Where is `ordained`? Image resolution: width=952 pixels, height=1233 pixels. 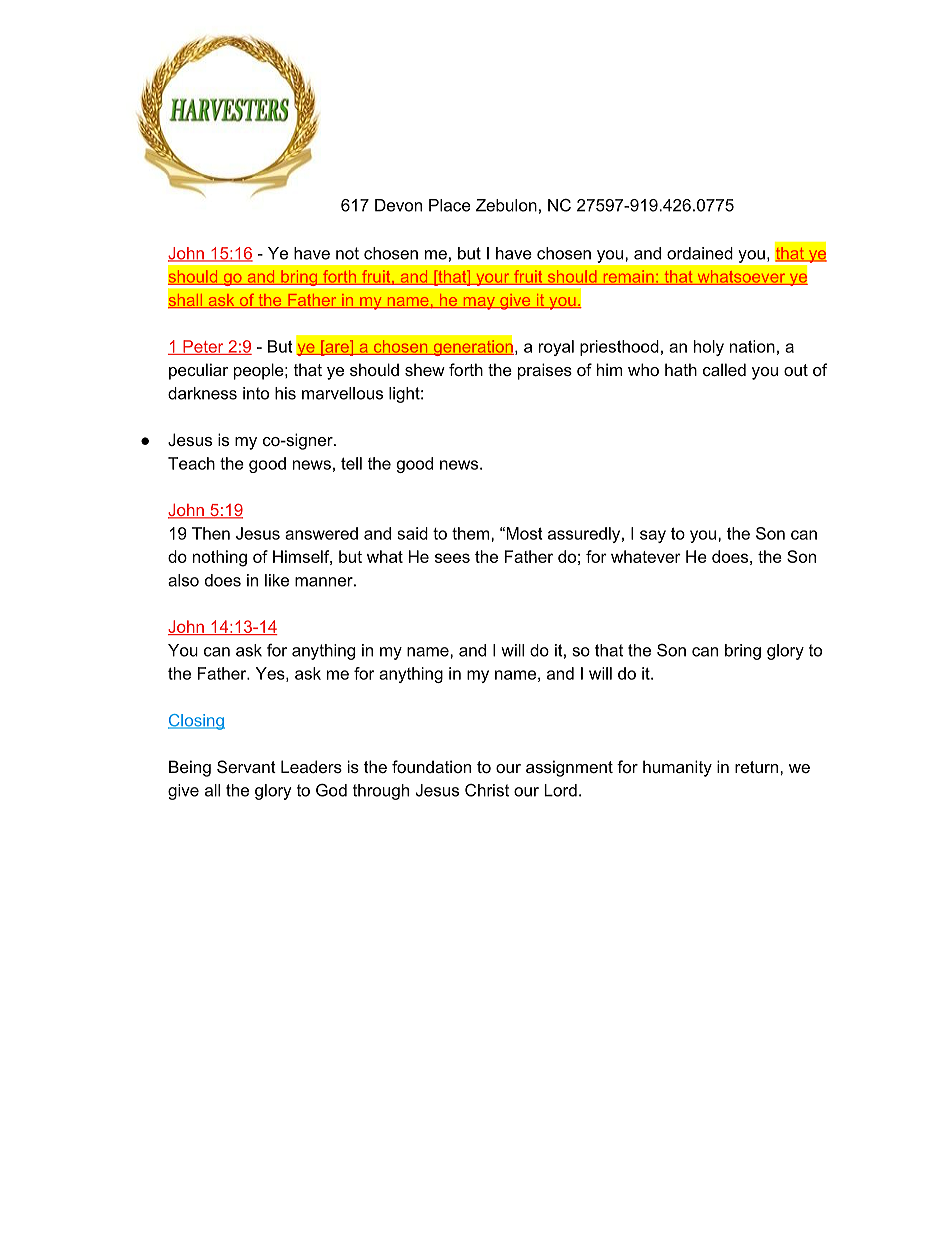 ordained is located at coordinates (700, 253).
